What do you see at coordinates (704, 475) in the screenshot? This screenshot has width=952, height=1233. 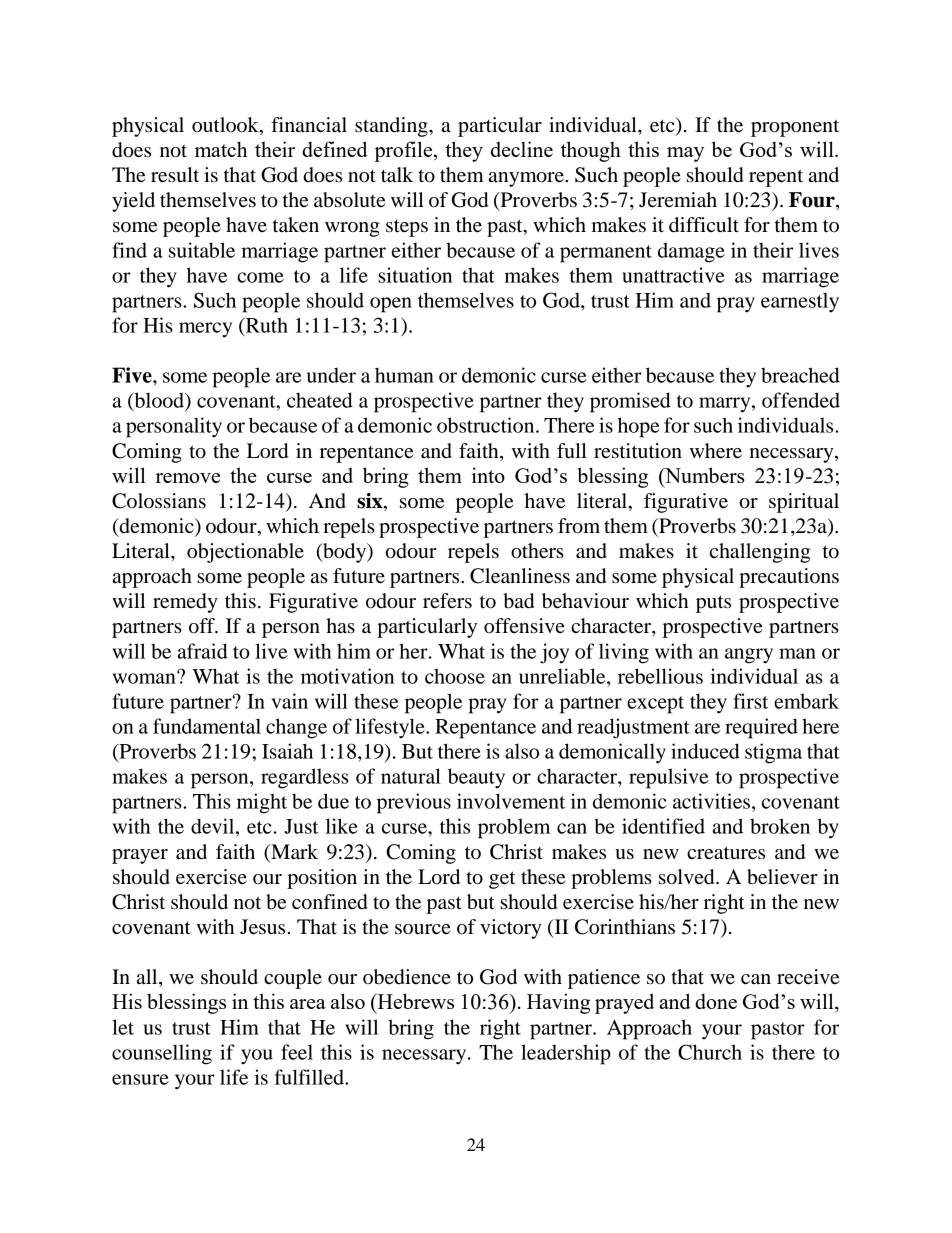 I see `Numbers` at bounding box center [704, 475].
